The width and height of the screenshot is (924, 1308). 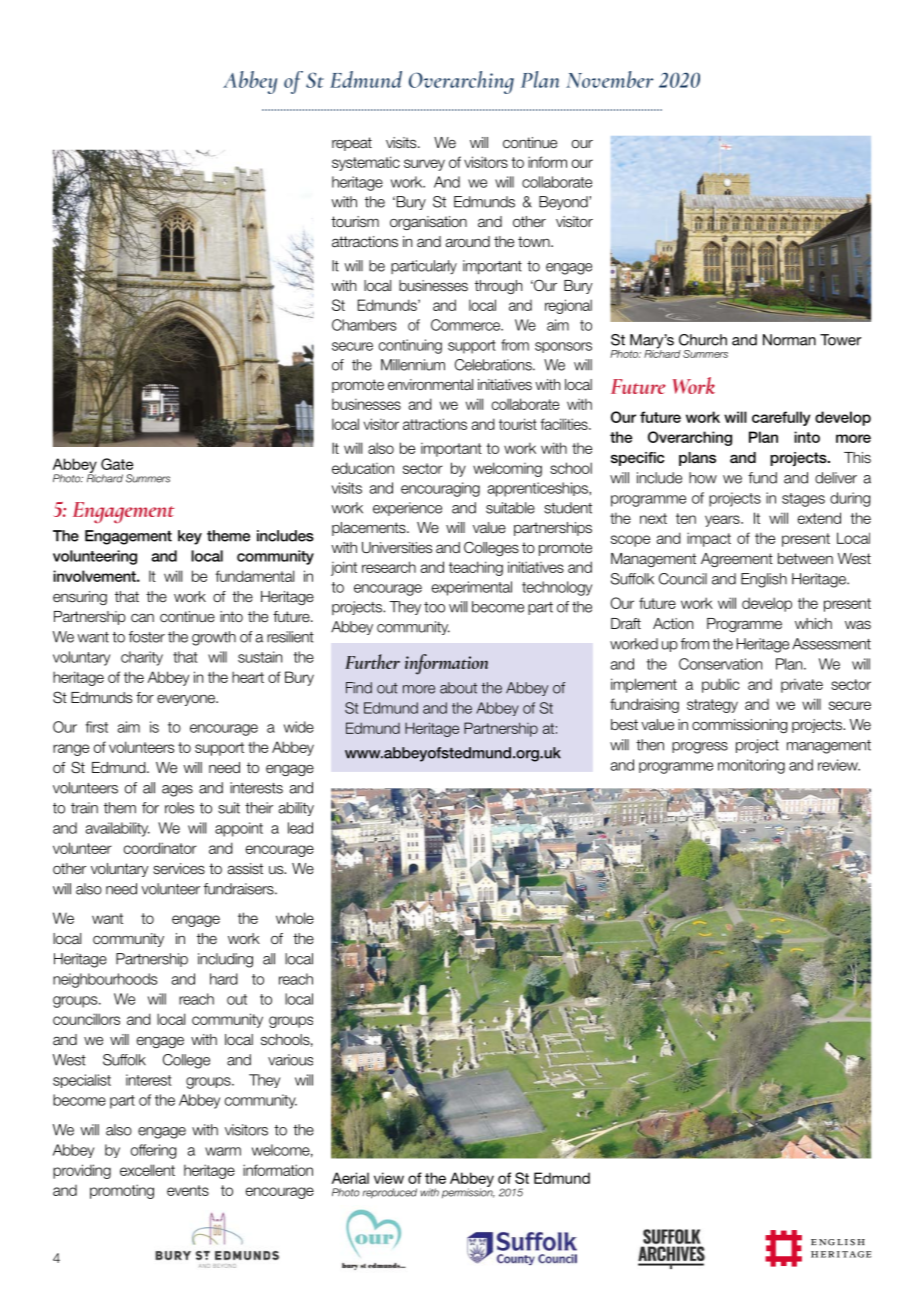 I want to click on repeat, so click(x=352, y=144).
